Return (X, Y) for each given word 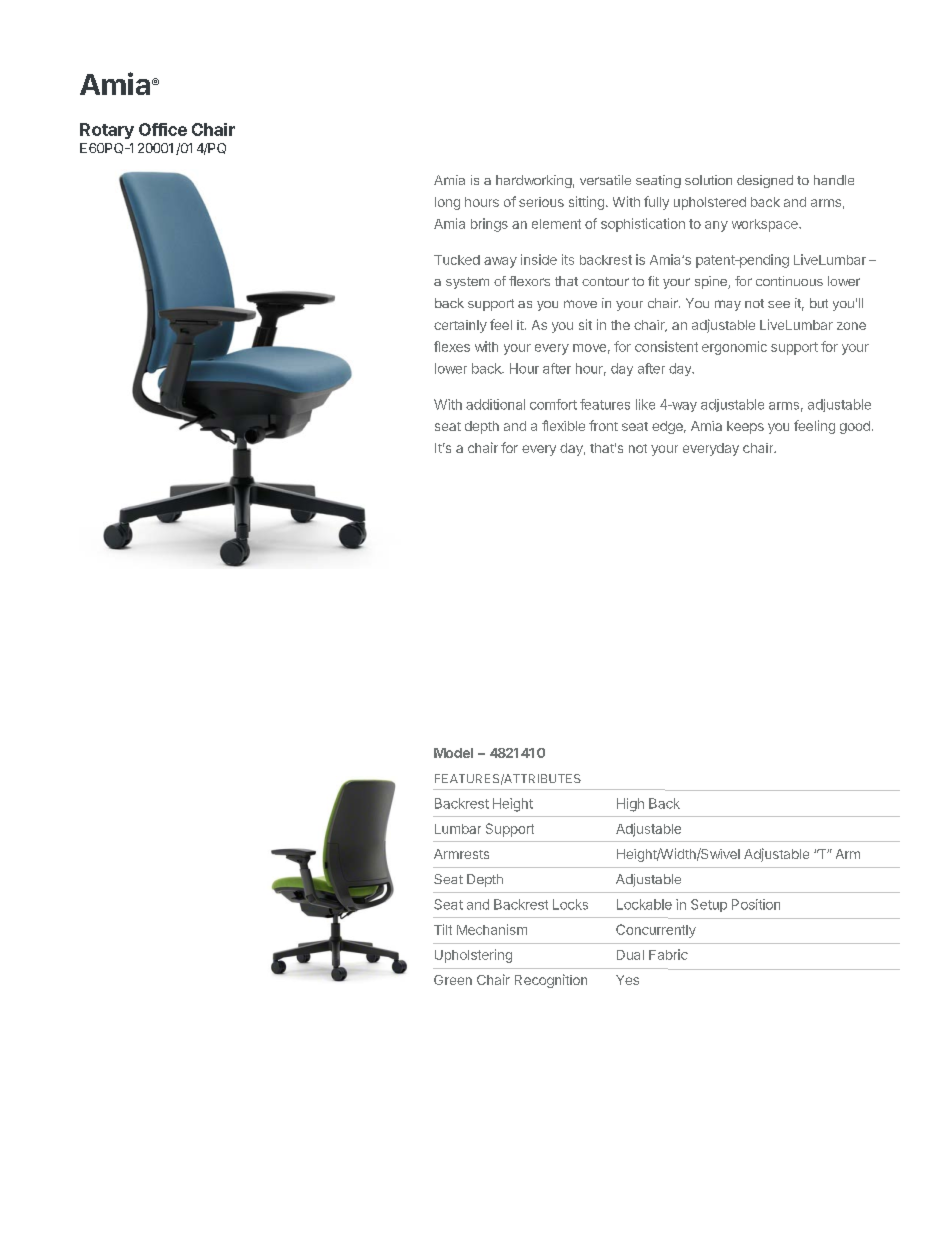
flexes (452, 346)
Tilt (443, 929)
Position (756, 904)
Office (163, 129)
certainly (460, 326)
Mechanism (492, 929)
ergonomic (734, 348)
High (630, 805)
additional (495, 404)
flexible (563, 425)
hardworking (534, 181)
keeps (745, 427)
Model (453, 753)
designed (765, 181)
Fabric (668, 954)
